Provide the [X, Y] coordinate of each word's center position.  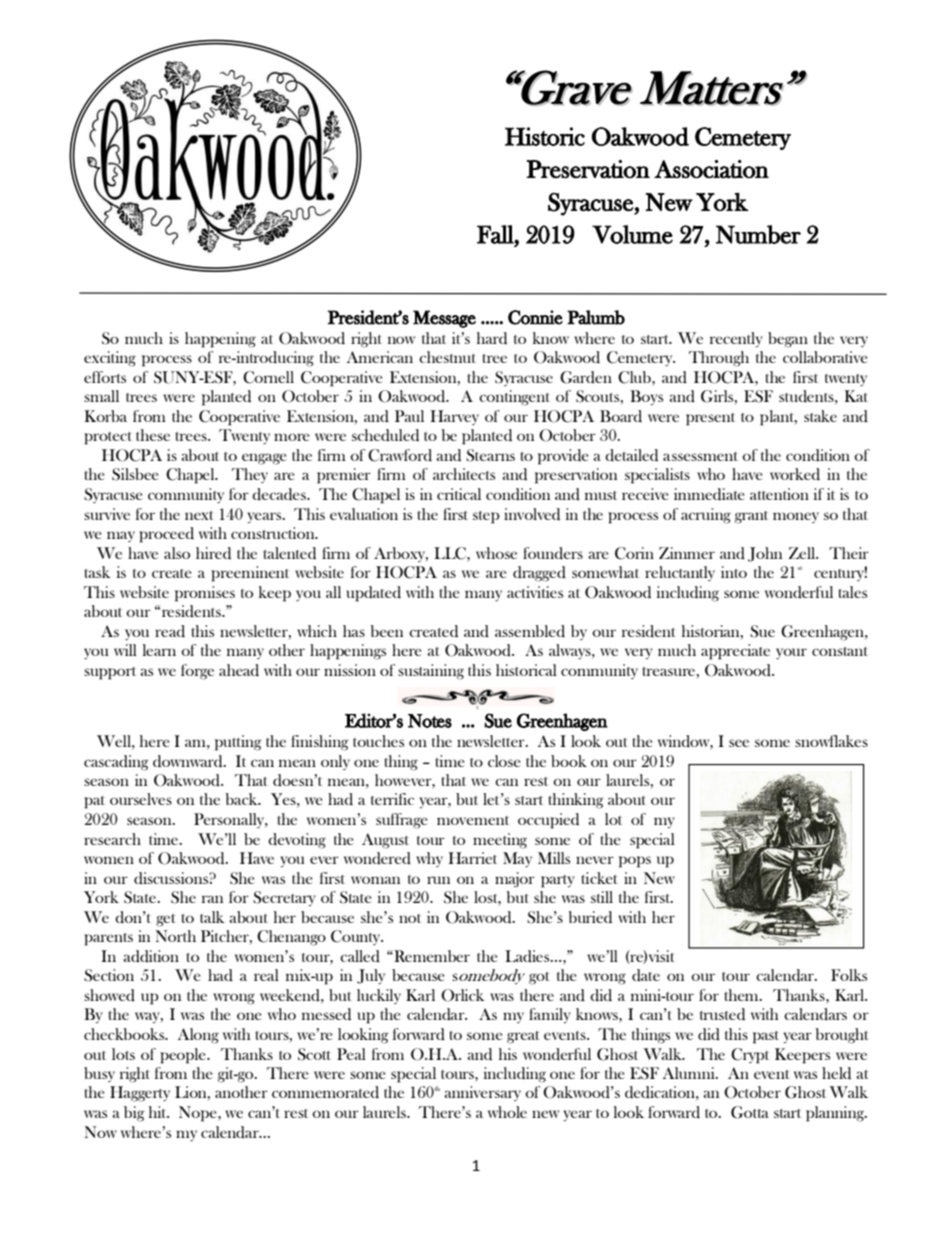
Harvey [454, 417]
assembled [530, 631]
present [710, 419]
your [791, 653]
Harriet [472, 858]
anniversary [482, 1093]
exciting [110, 359]
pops [635, 862]
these [153, 435]
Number [758, 234]
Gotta [750, 1112]
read [170, 631]
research [112, 839]
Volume [632, 234]
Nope [199, 1114]
